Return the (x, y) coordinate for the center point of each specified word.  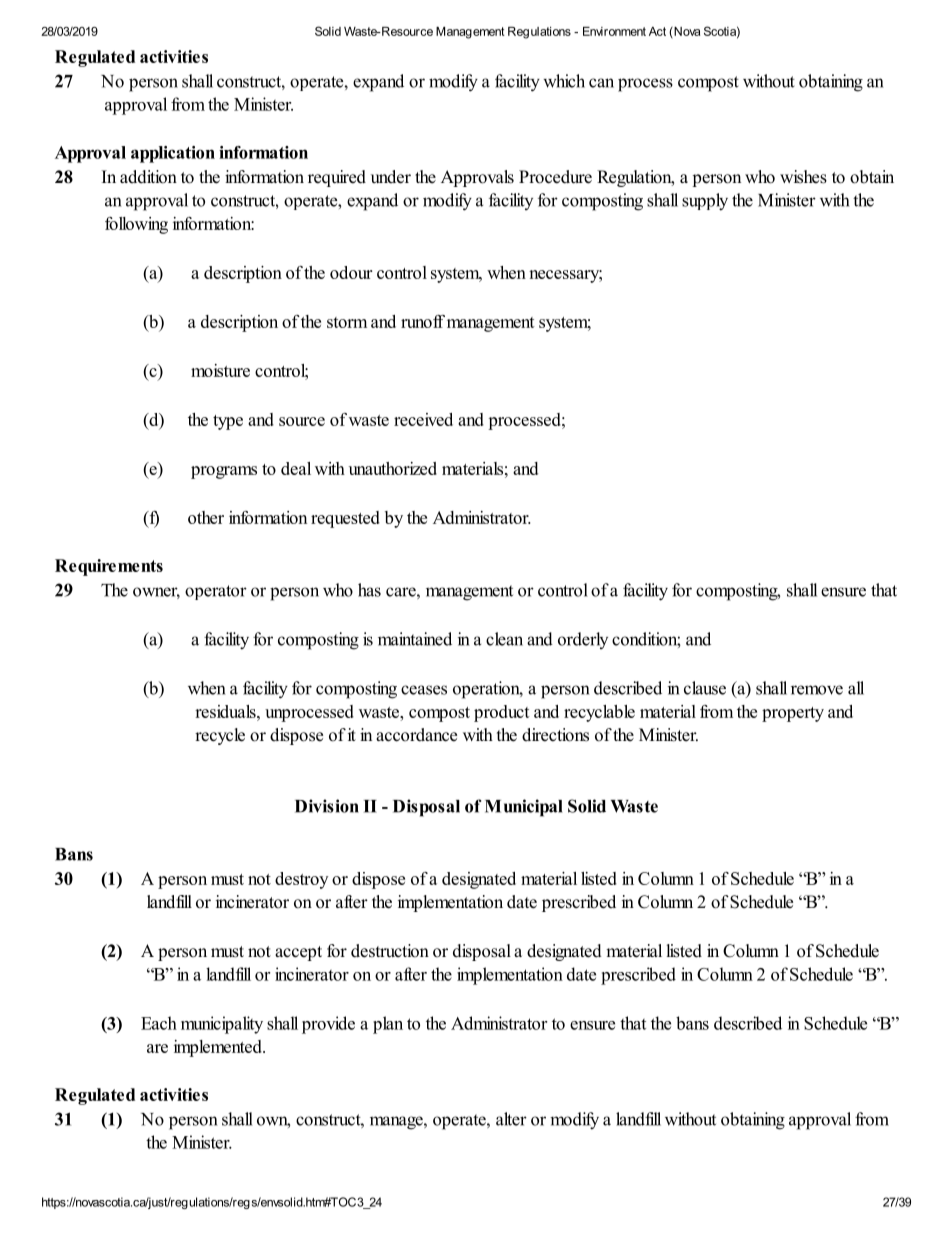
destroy (301, 880)
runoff (423, 321)
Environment (614, 31)
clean (504, 639)
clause (705, 688)
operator (216, 592)
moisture (220, 370)
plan (388, 1025)
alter (511, 1119)
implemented (219, 1048)
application (173, 154)
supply (705, 202)
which (564, 81)
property (793, 714)
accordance (416, 735)
